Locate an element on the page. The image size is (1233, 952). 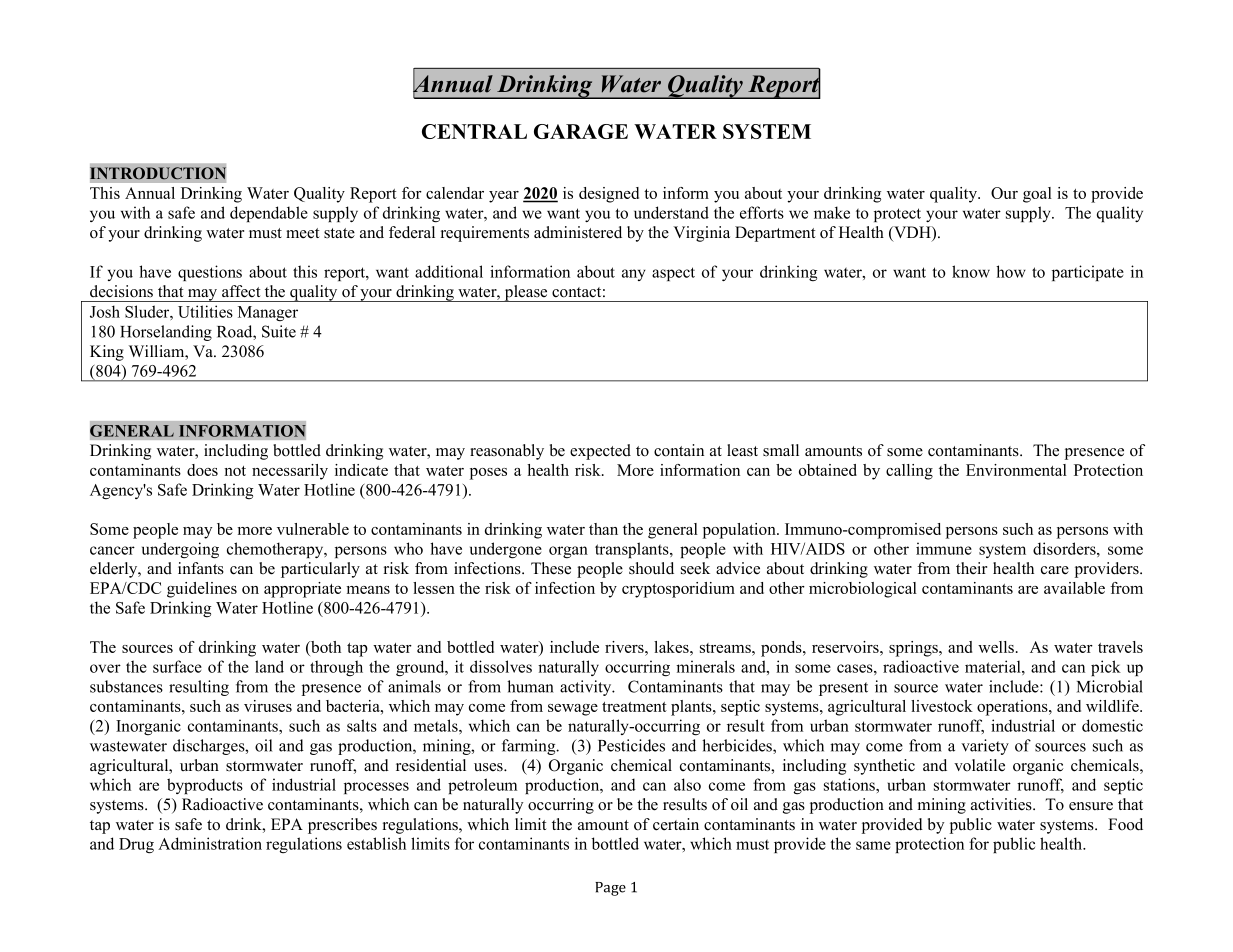
not is located at coordinates (235, 471).
